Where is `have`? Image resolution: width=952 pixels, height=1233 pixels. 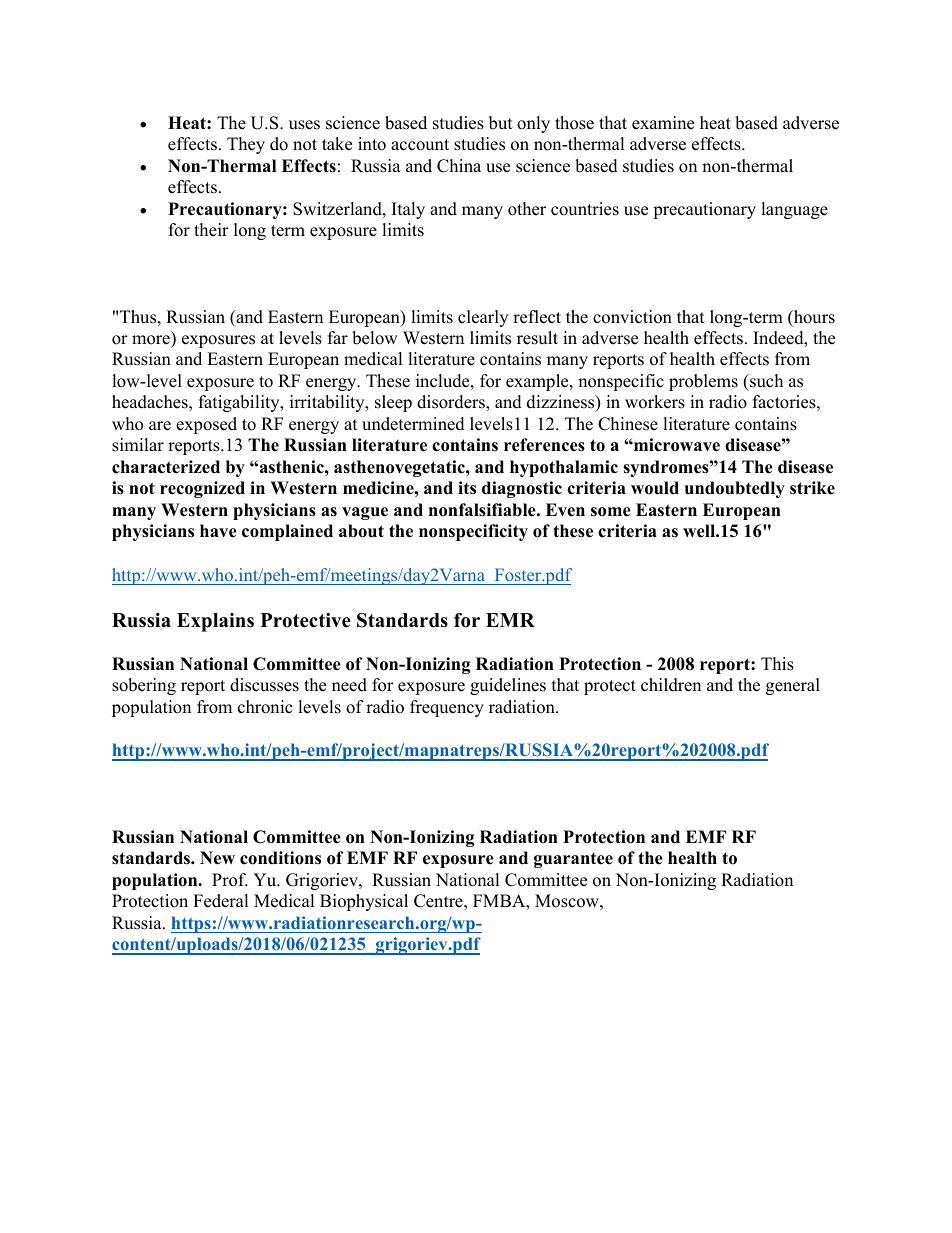
have is located at coordinates (218, 531).
